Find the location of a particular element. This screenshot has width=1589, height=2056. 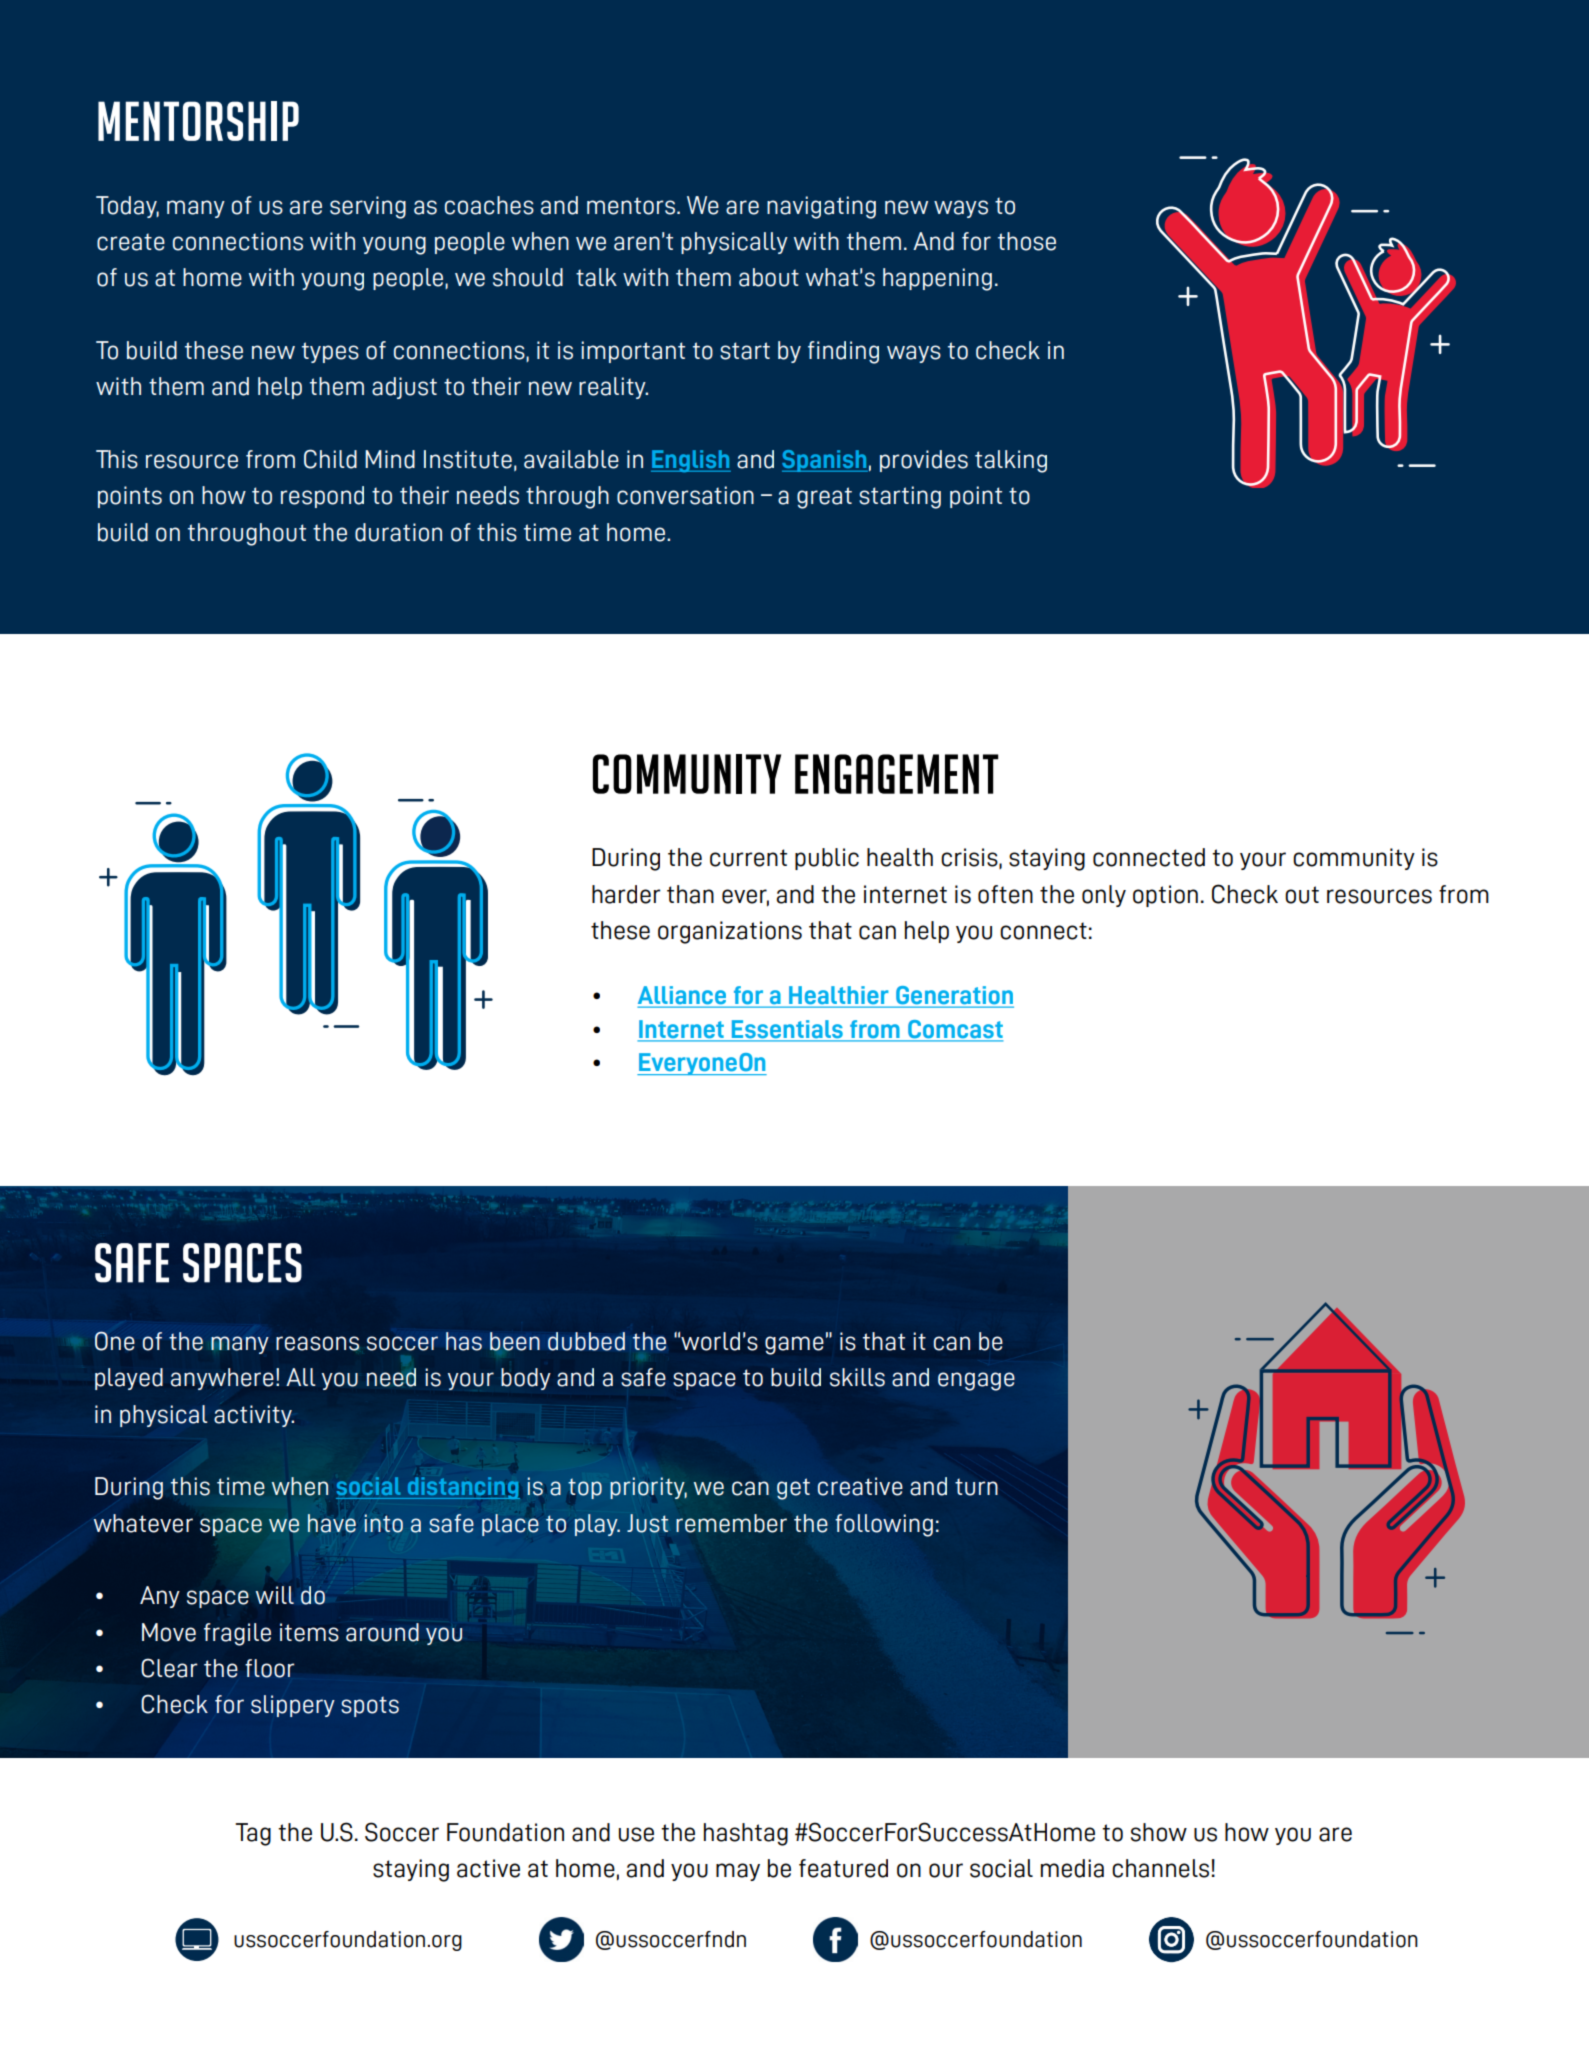

those is located at coordinates (1027, 241).
